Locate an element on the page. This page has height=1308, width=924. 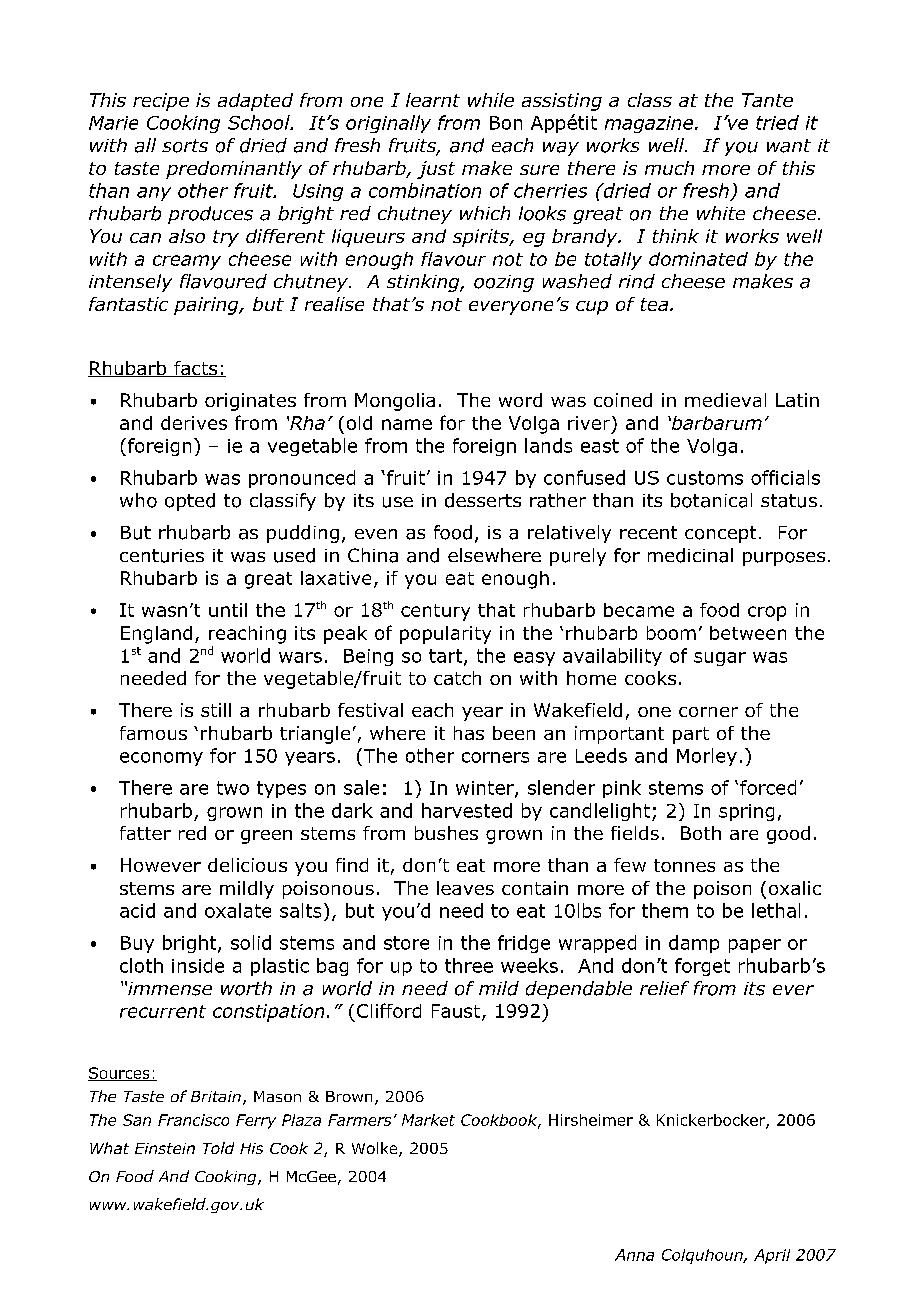
bushes is located at coordinates (446, 833).
